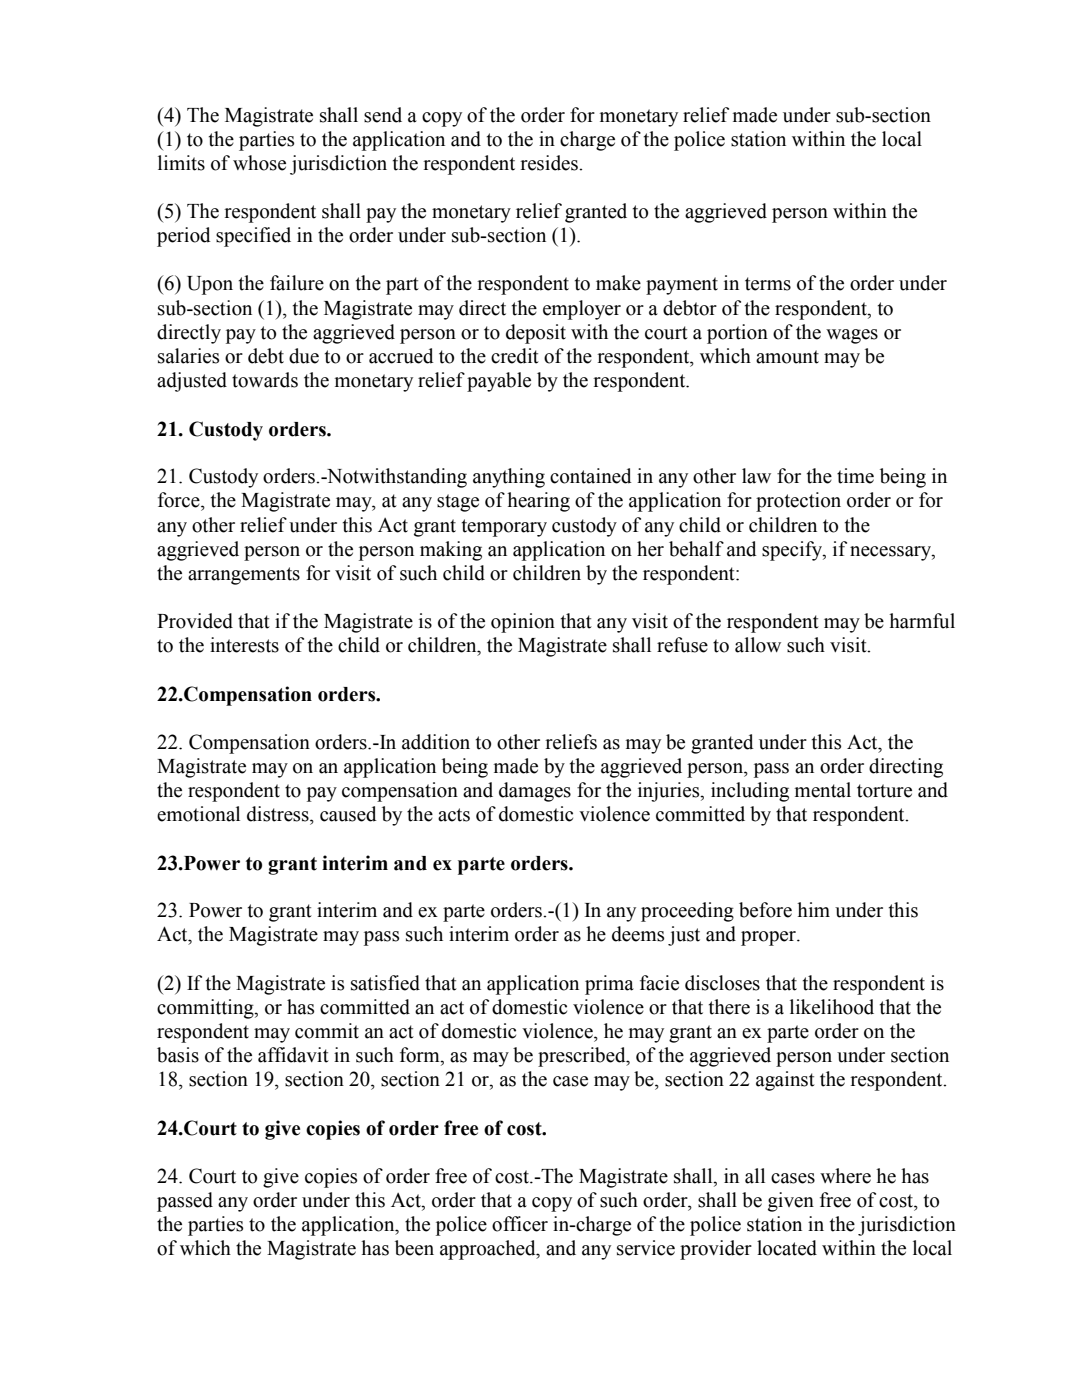 The height and width of the document is (1384, 1069). Describe the element at coordinates (499, 382) in the document. I see `payable` at that location.
